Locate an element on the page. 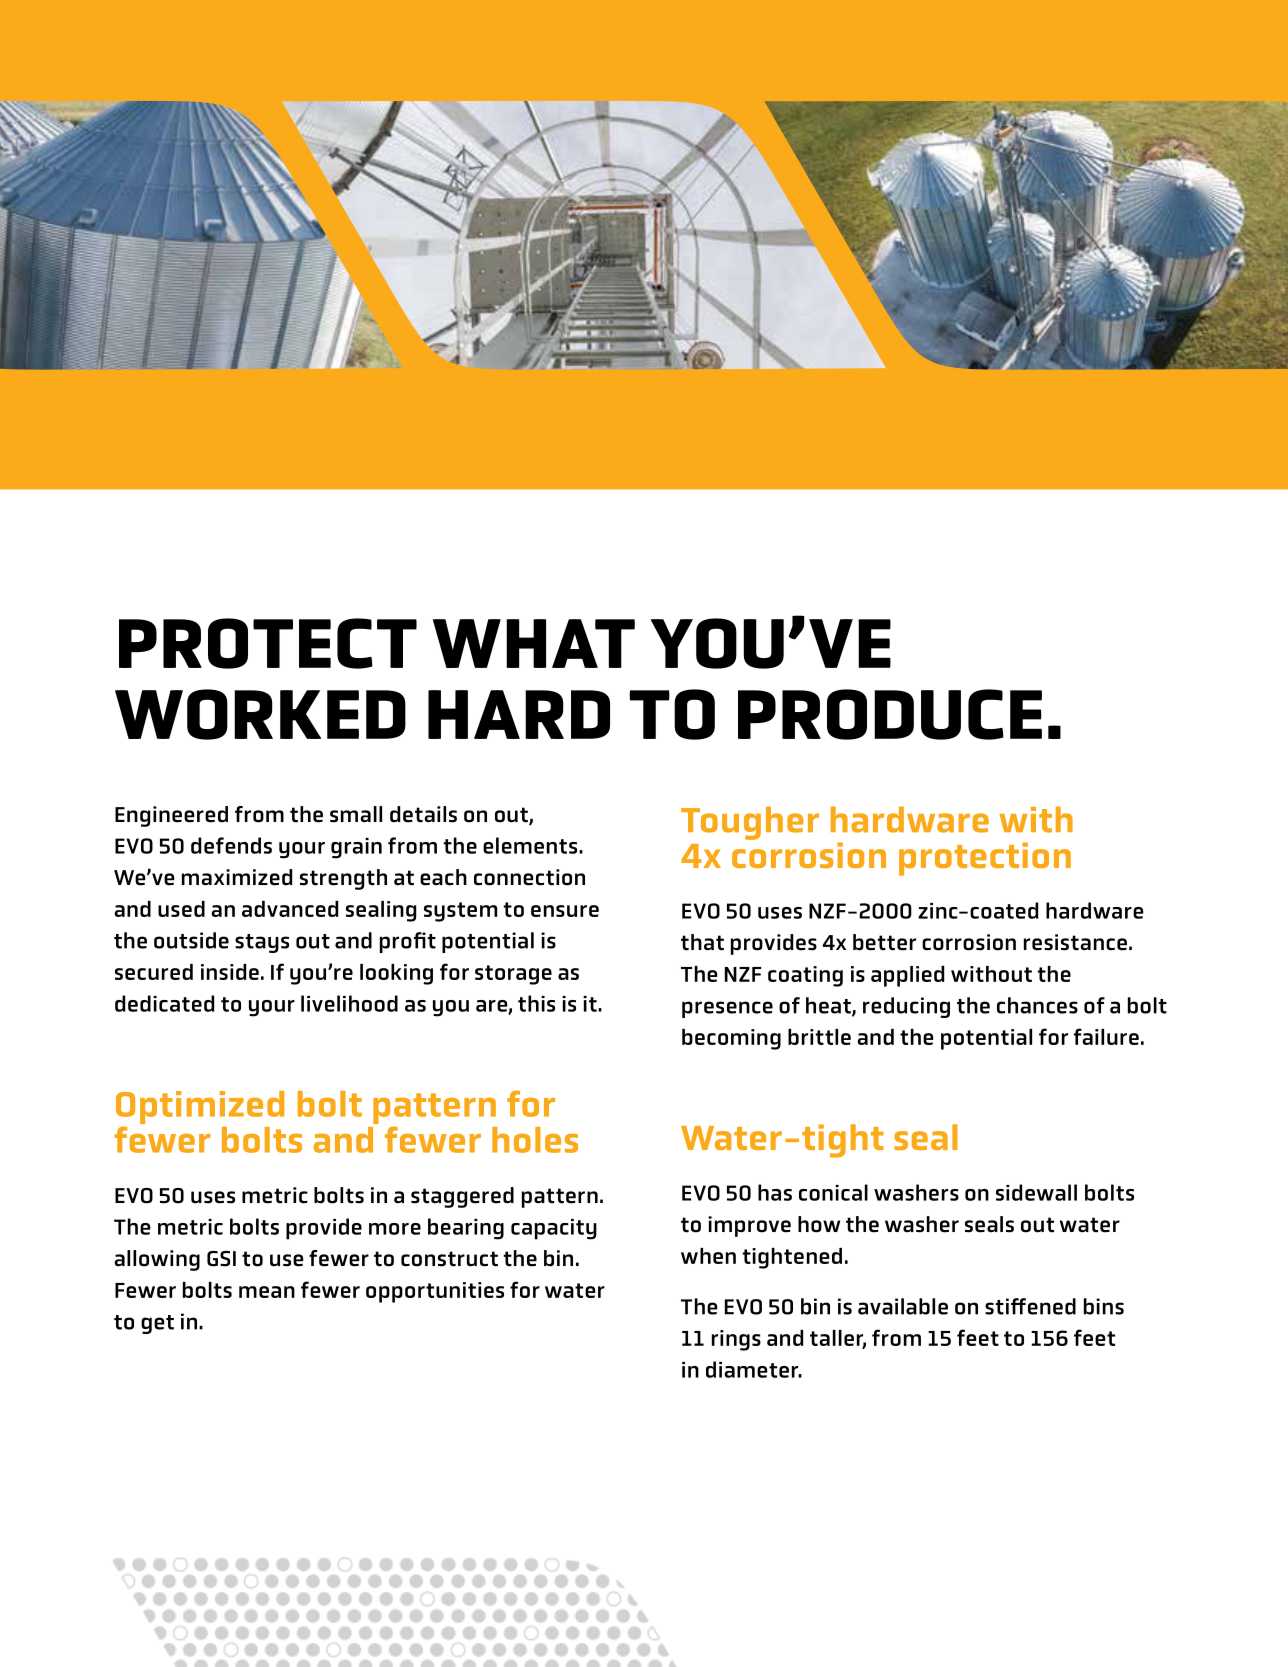  resistance is located at coordinates (1075, 942).
